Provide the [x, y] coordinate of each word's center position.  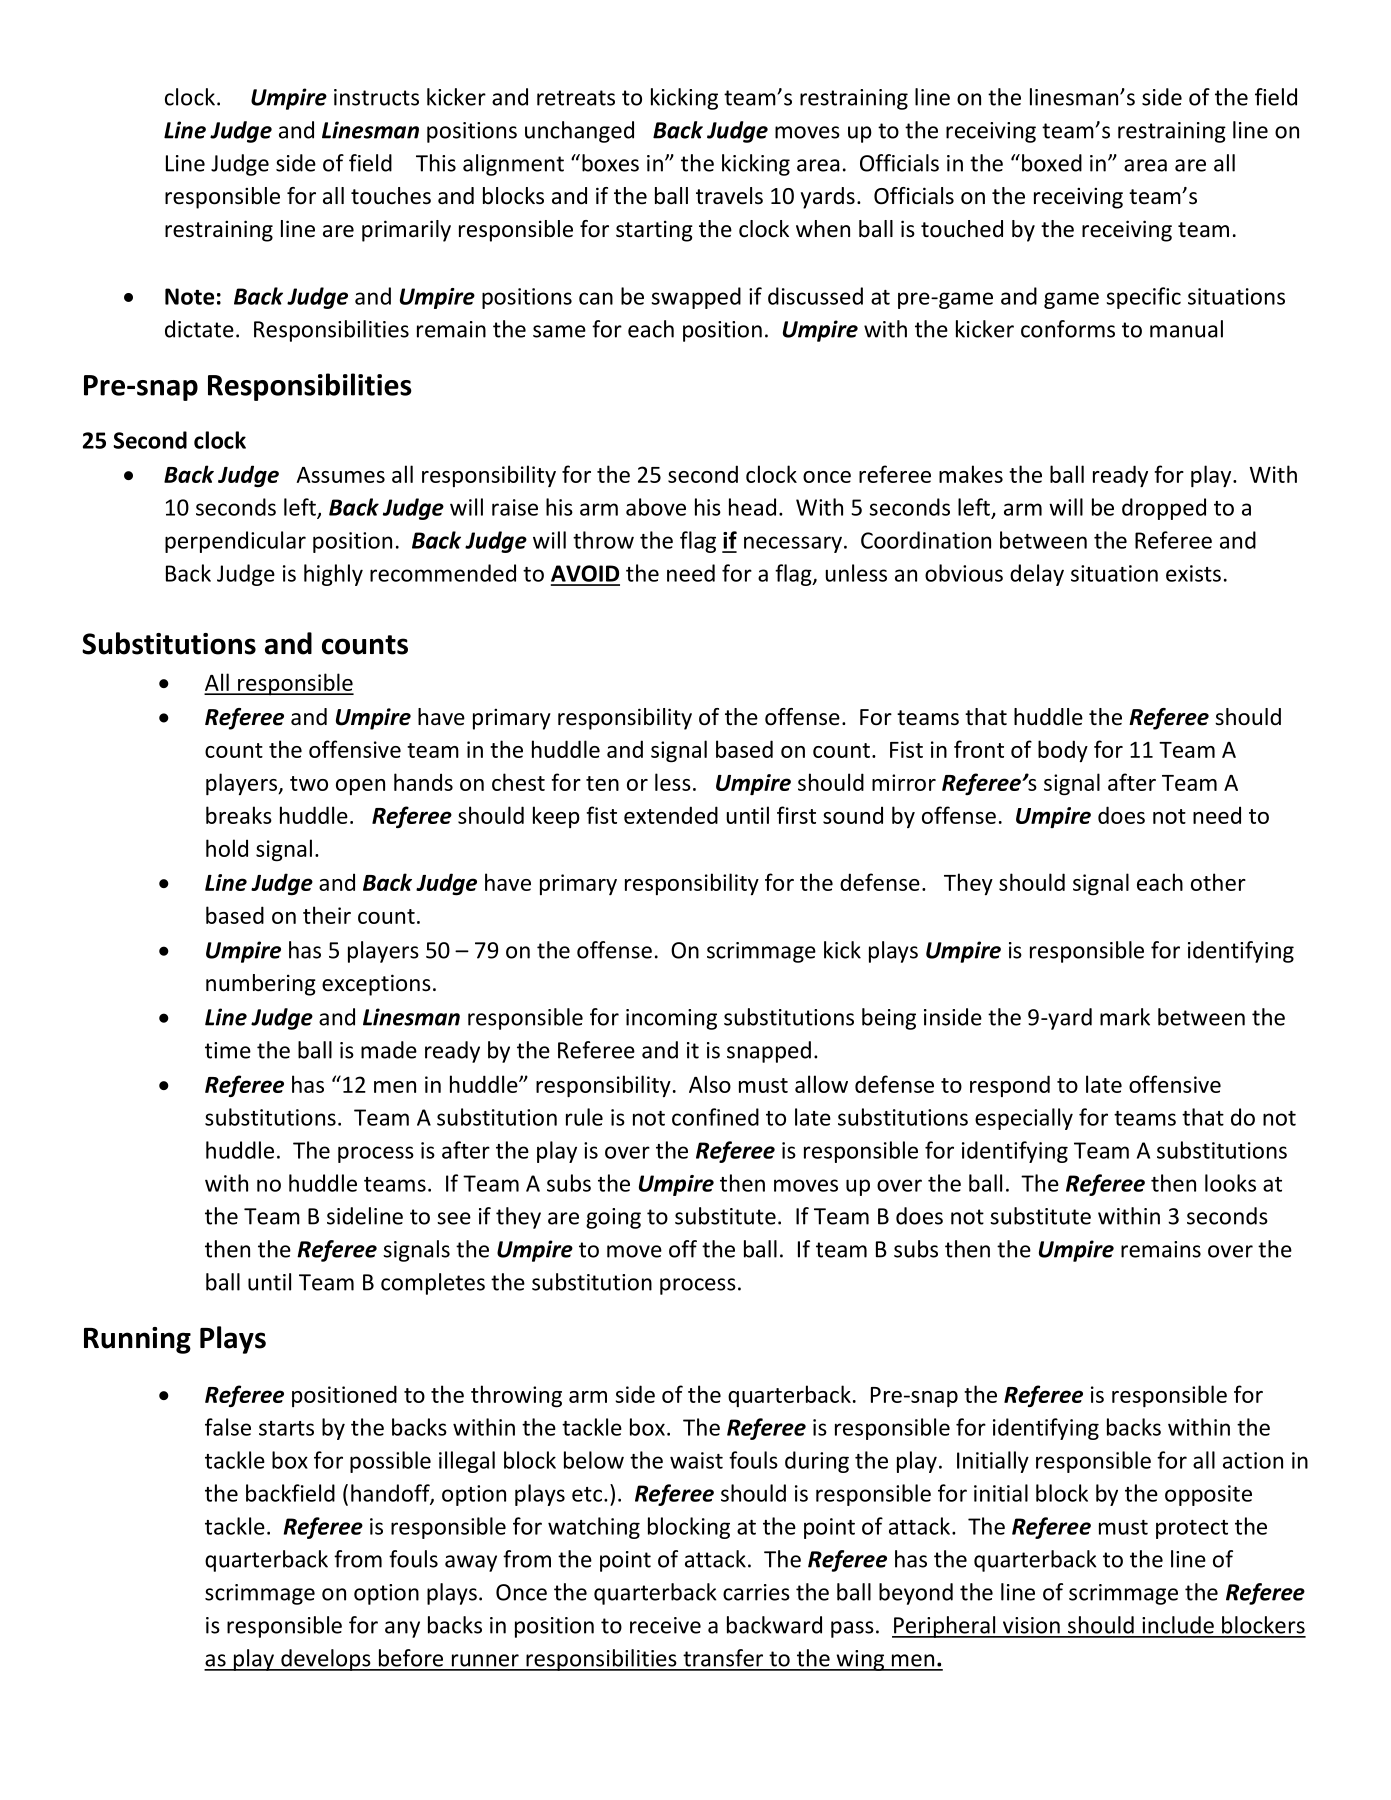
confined [715, 1117]
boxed [1052, 163]
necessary [793, 544]
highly [333, 575]
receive [665, 1625]
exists [1193, 573]
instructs [376, 97]
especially [1024, 1119]
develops [326, 1660]
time [228, 1050]
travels [729, 196]
